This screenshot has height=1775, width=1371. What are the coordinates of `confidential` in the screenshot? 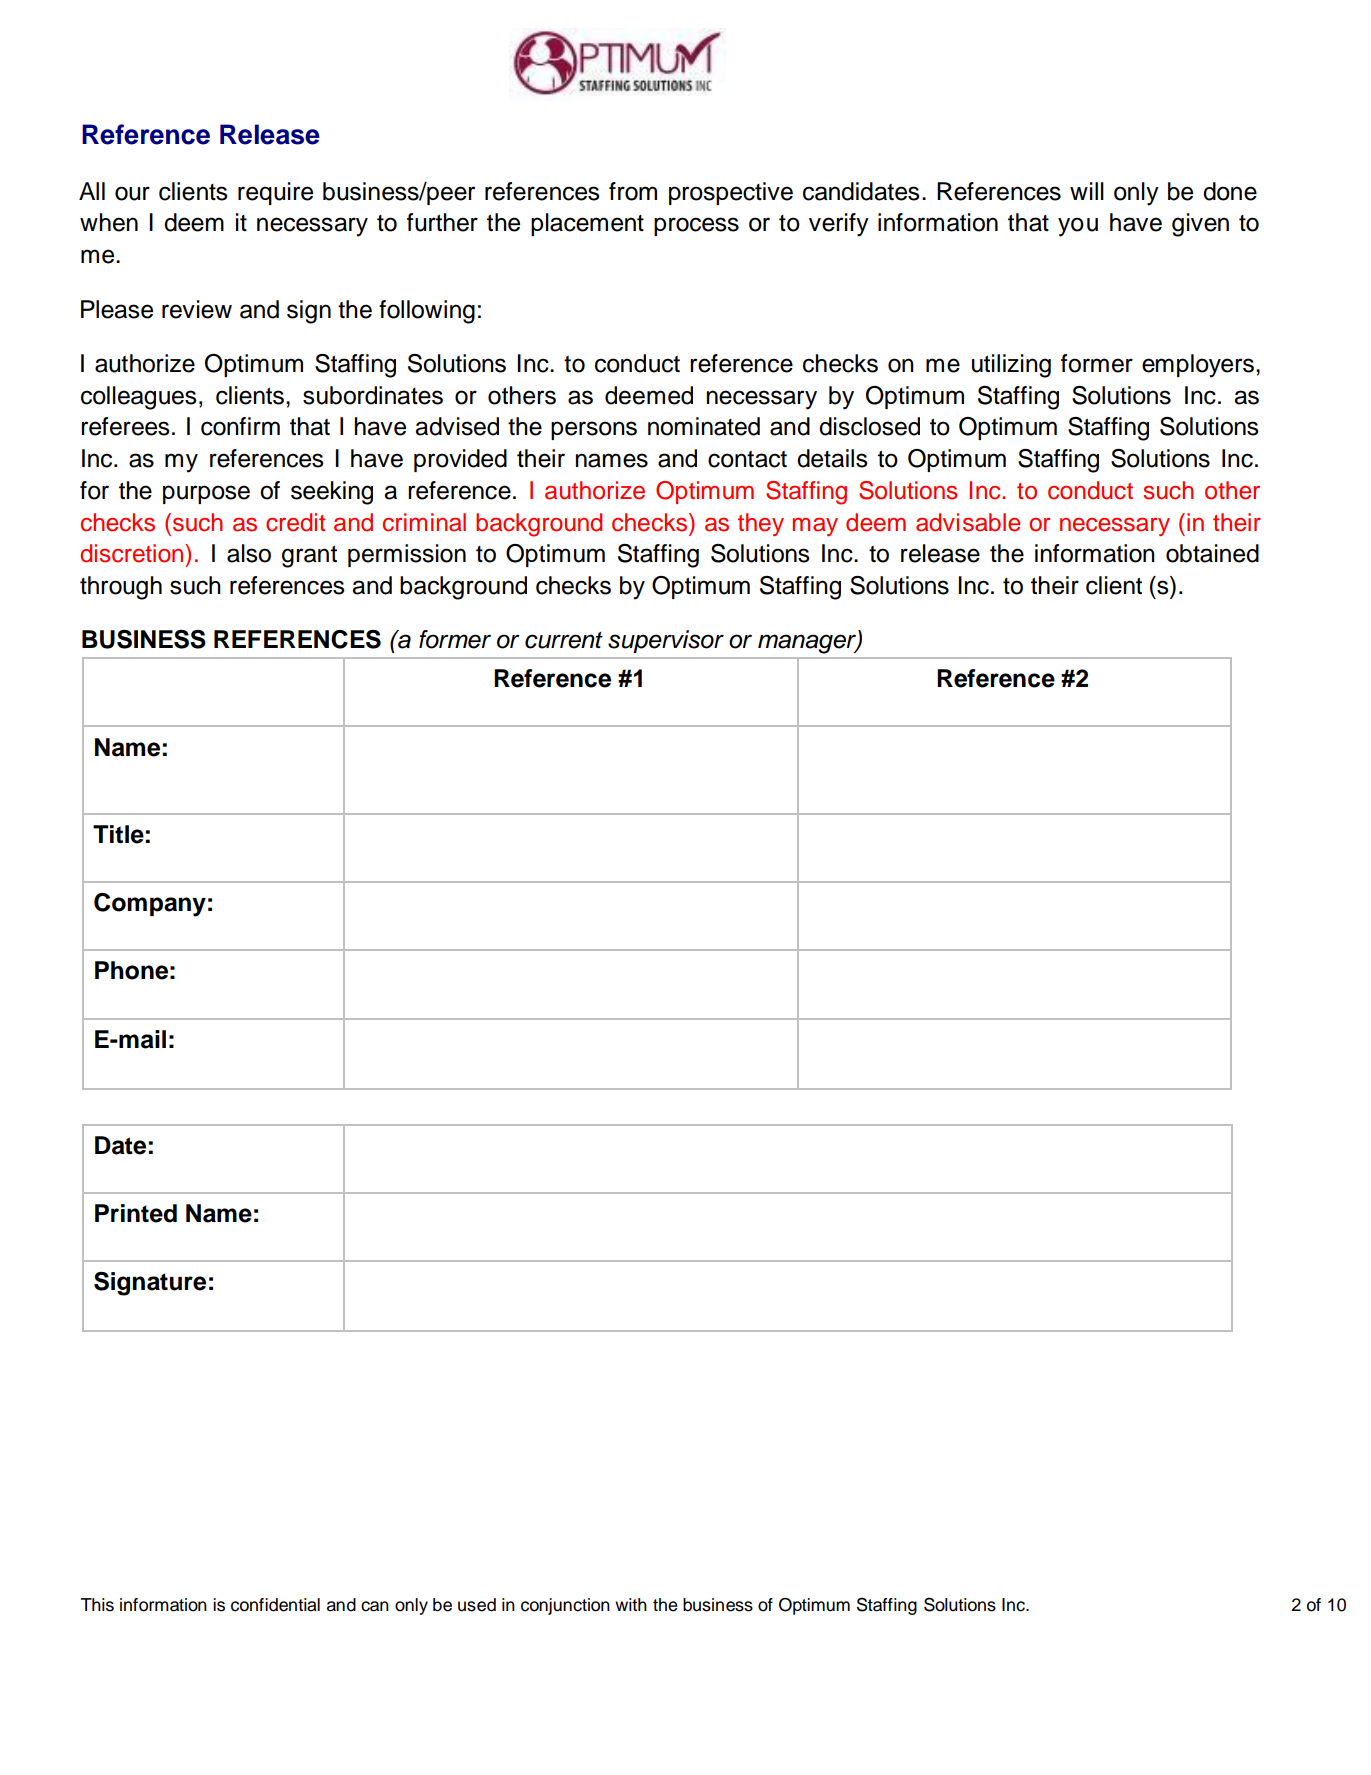 It's located at (275, 1605).
